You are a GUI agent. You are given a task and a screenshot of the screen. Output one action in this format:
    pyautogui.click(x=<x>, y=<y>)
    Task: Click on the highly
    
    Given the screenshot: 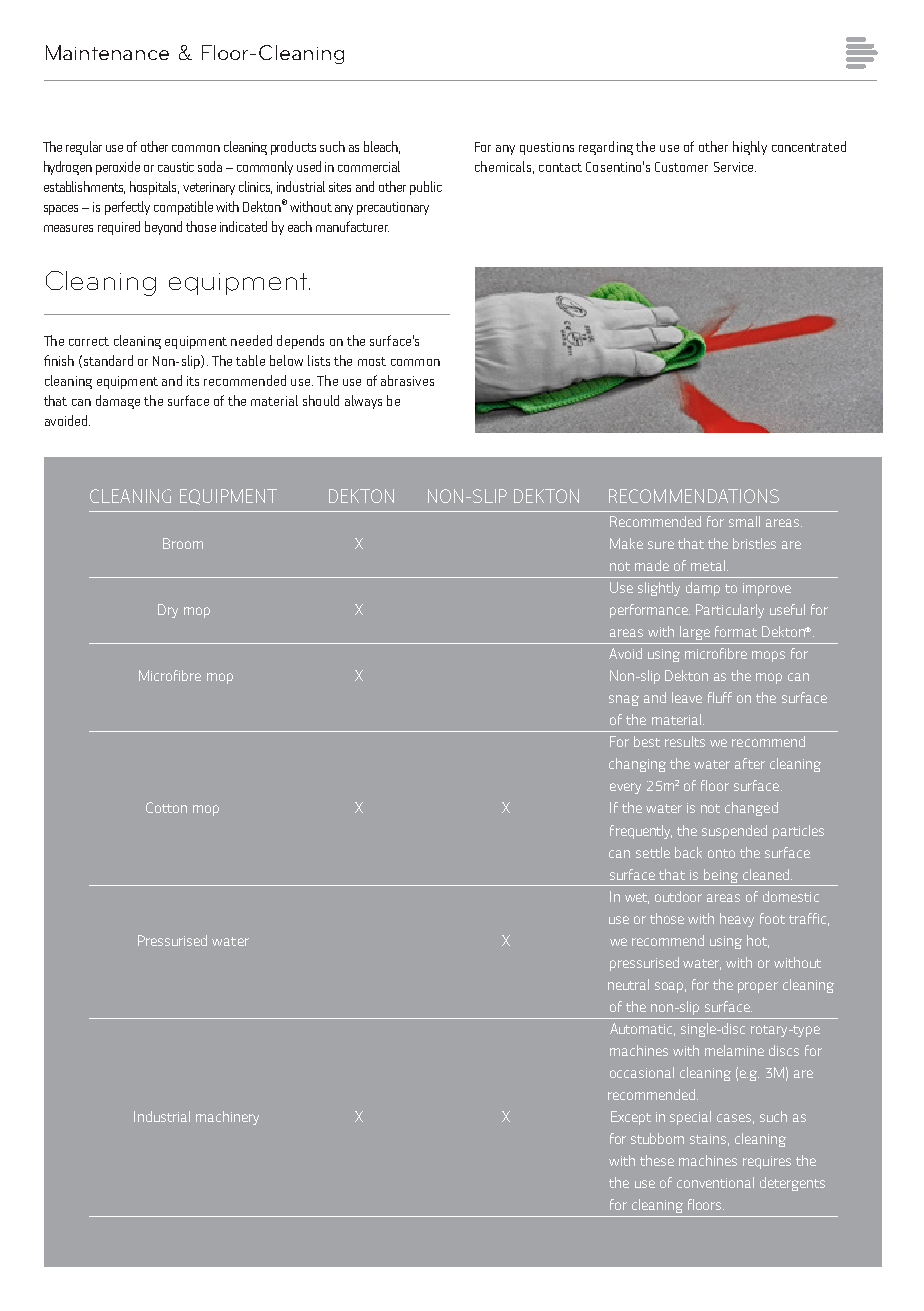 What is the action you would take?
    pyautogui.click(x=750, y=148)
